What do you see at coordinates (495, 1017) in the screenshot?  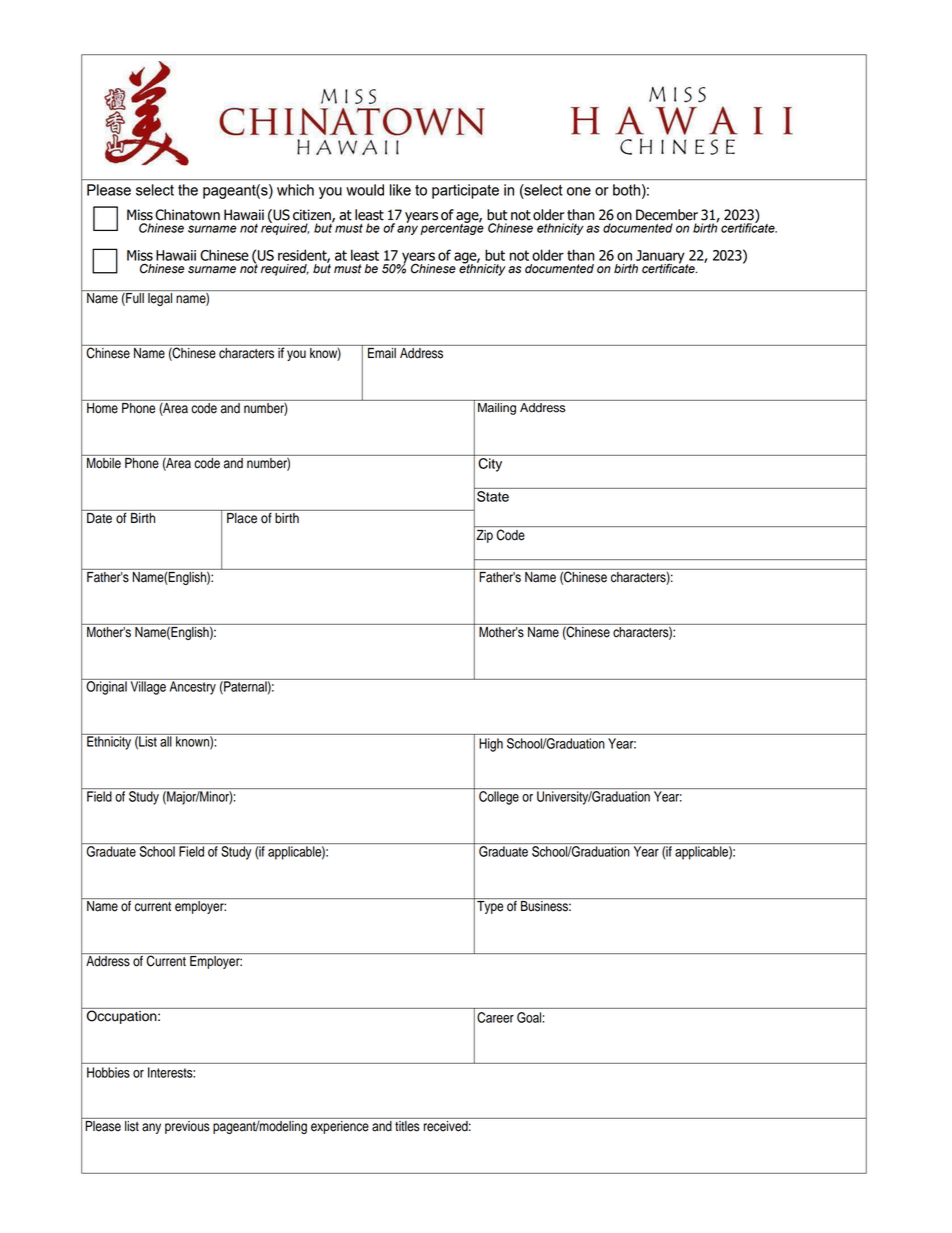 I see `Career` at bounding box center [495, 1017].
